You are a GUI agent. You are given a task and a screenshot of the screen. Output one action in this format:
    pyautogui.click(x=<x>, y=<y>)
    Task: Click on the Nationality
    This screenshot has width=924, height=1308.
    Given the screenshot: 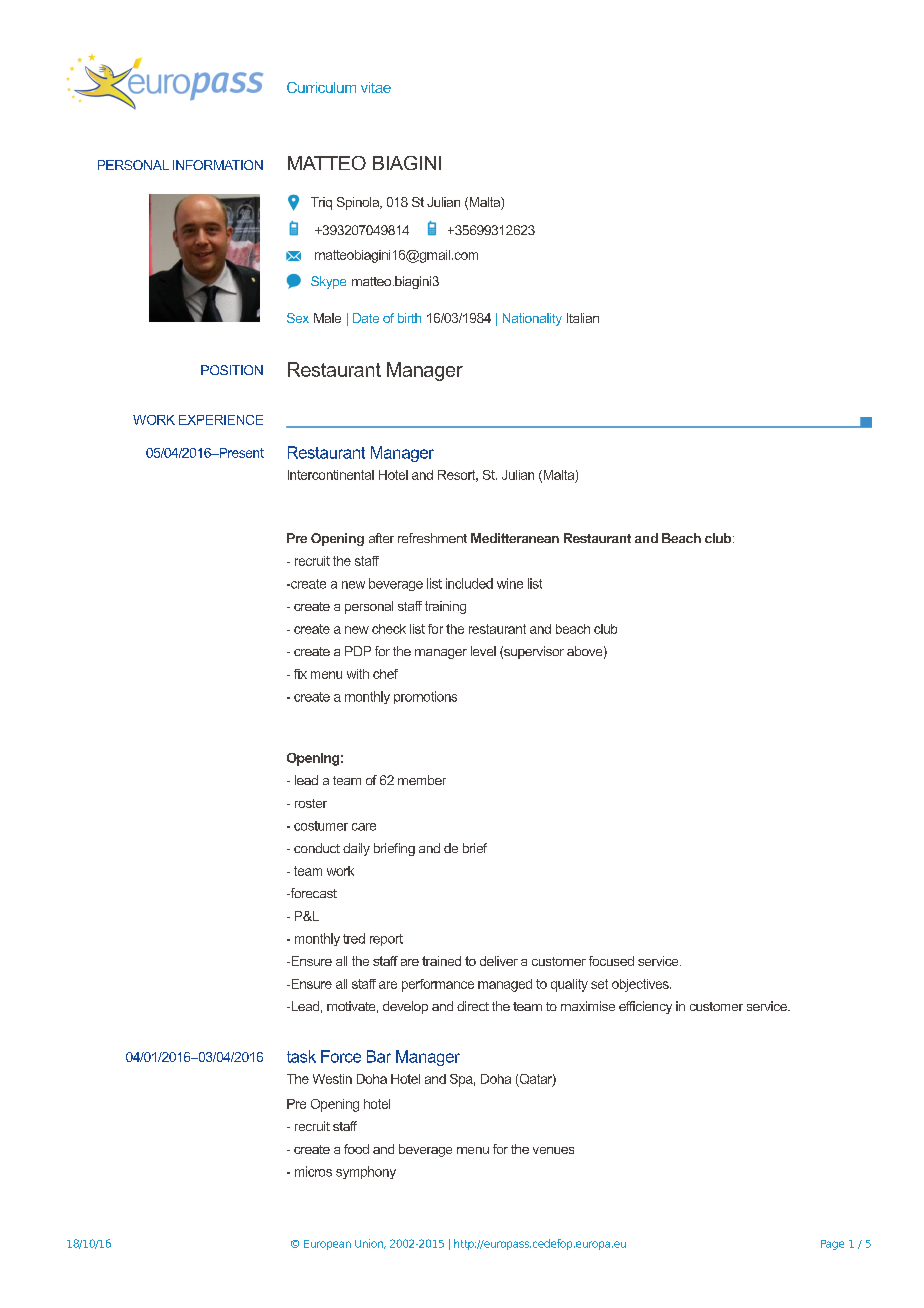 What is the action you would take?
    pyautogui.click(x=532, y=319)
